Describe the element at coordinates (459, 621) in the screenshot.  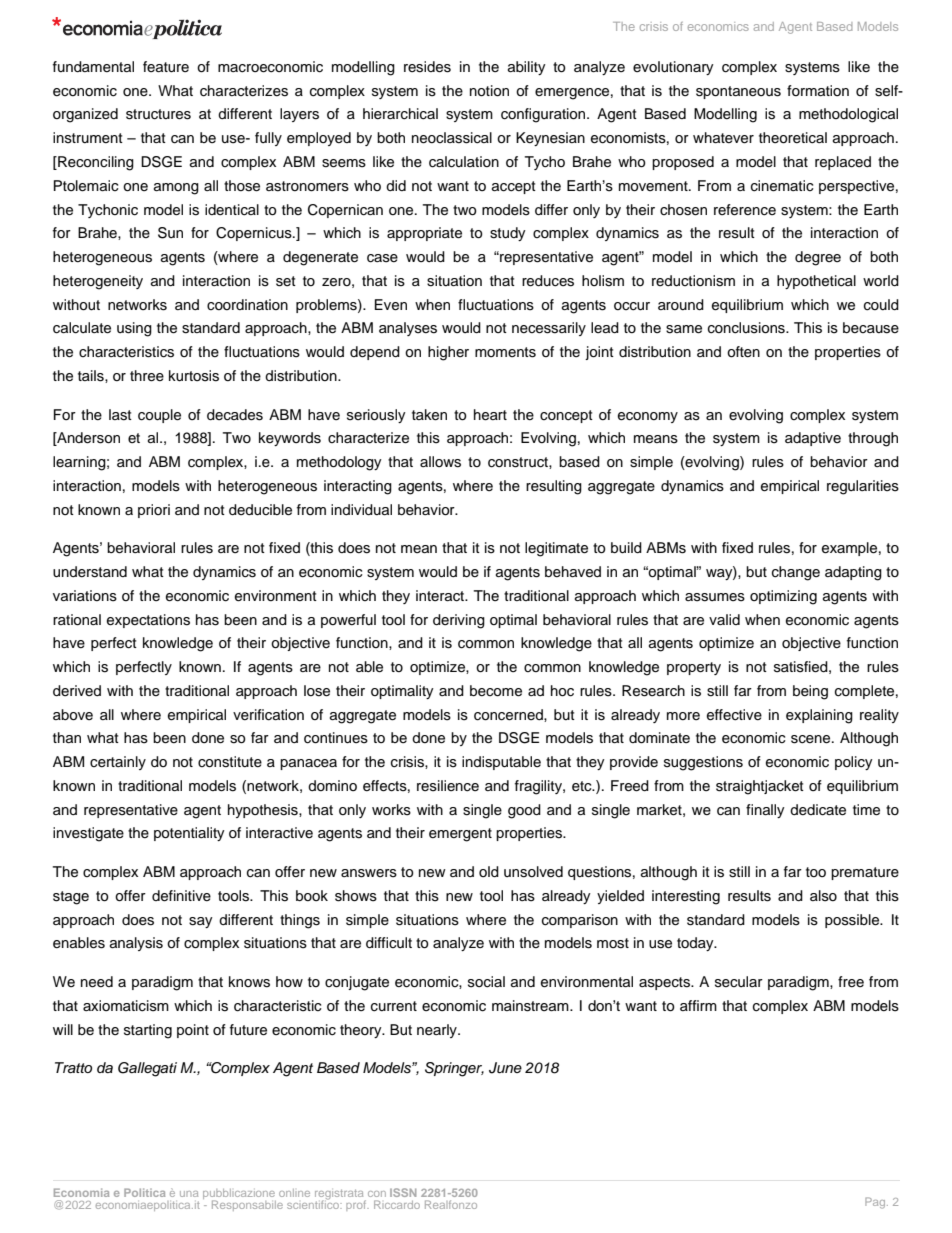
I see `deriving` at that location.
